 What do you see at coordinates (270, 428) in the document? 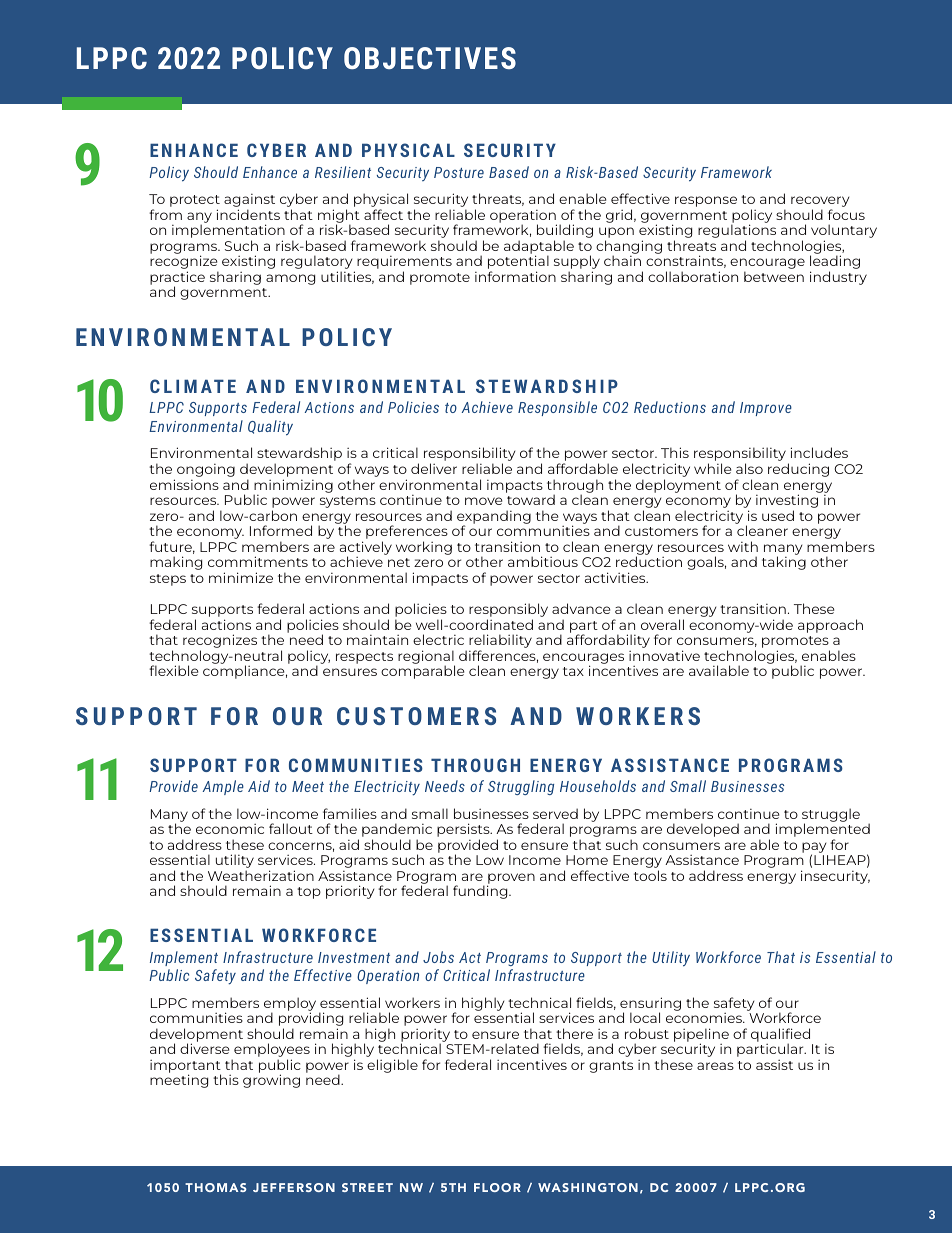
I see `Quality` at bounding box center [270, 428].
